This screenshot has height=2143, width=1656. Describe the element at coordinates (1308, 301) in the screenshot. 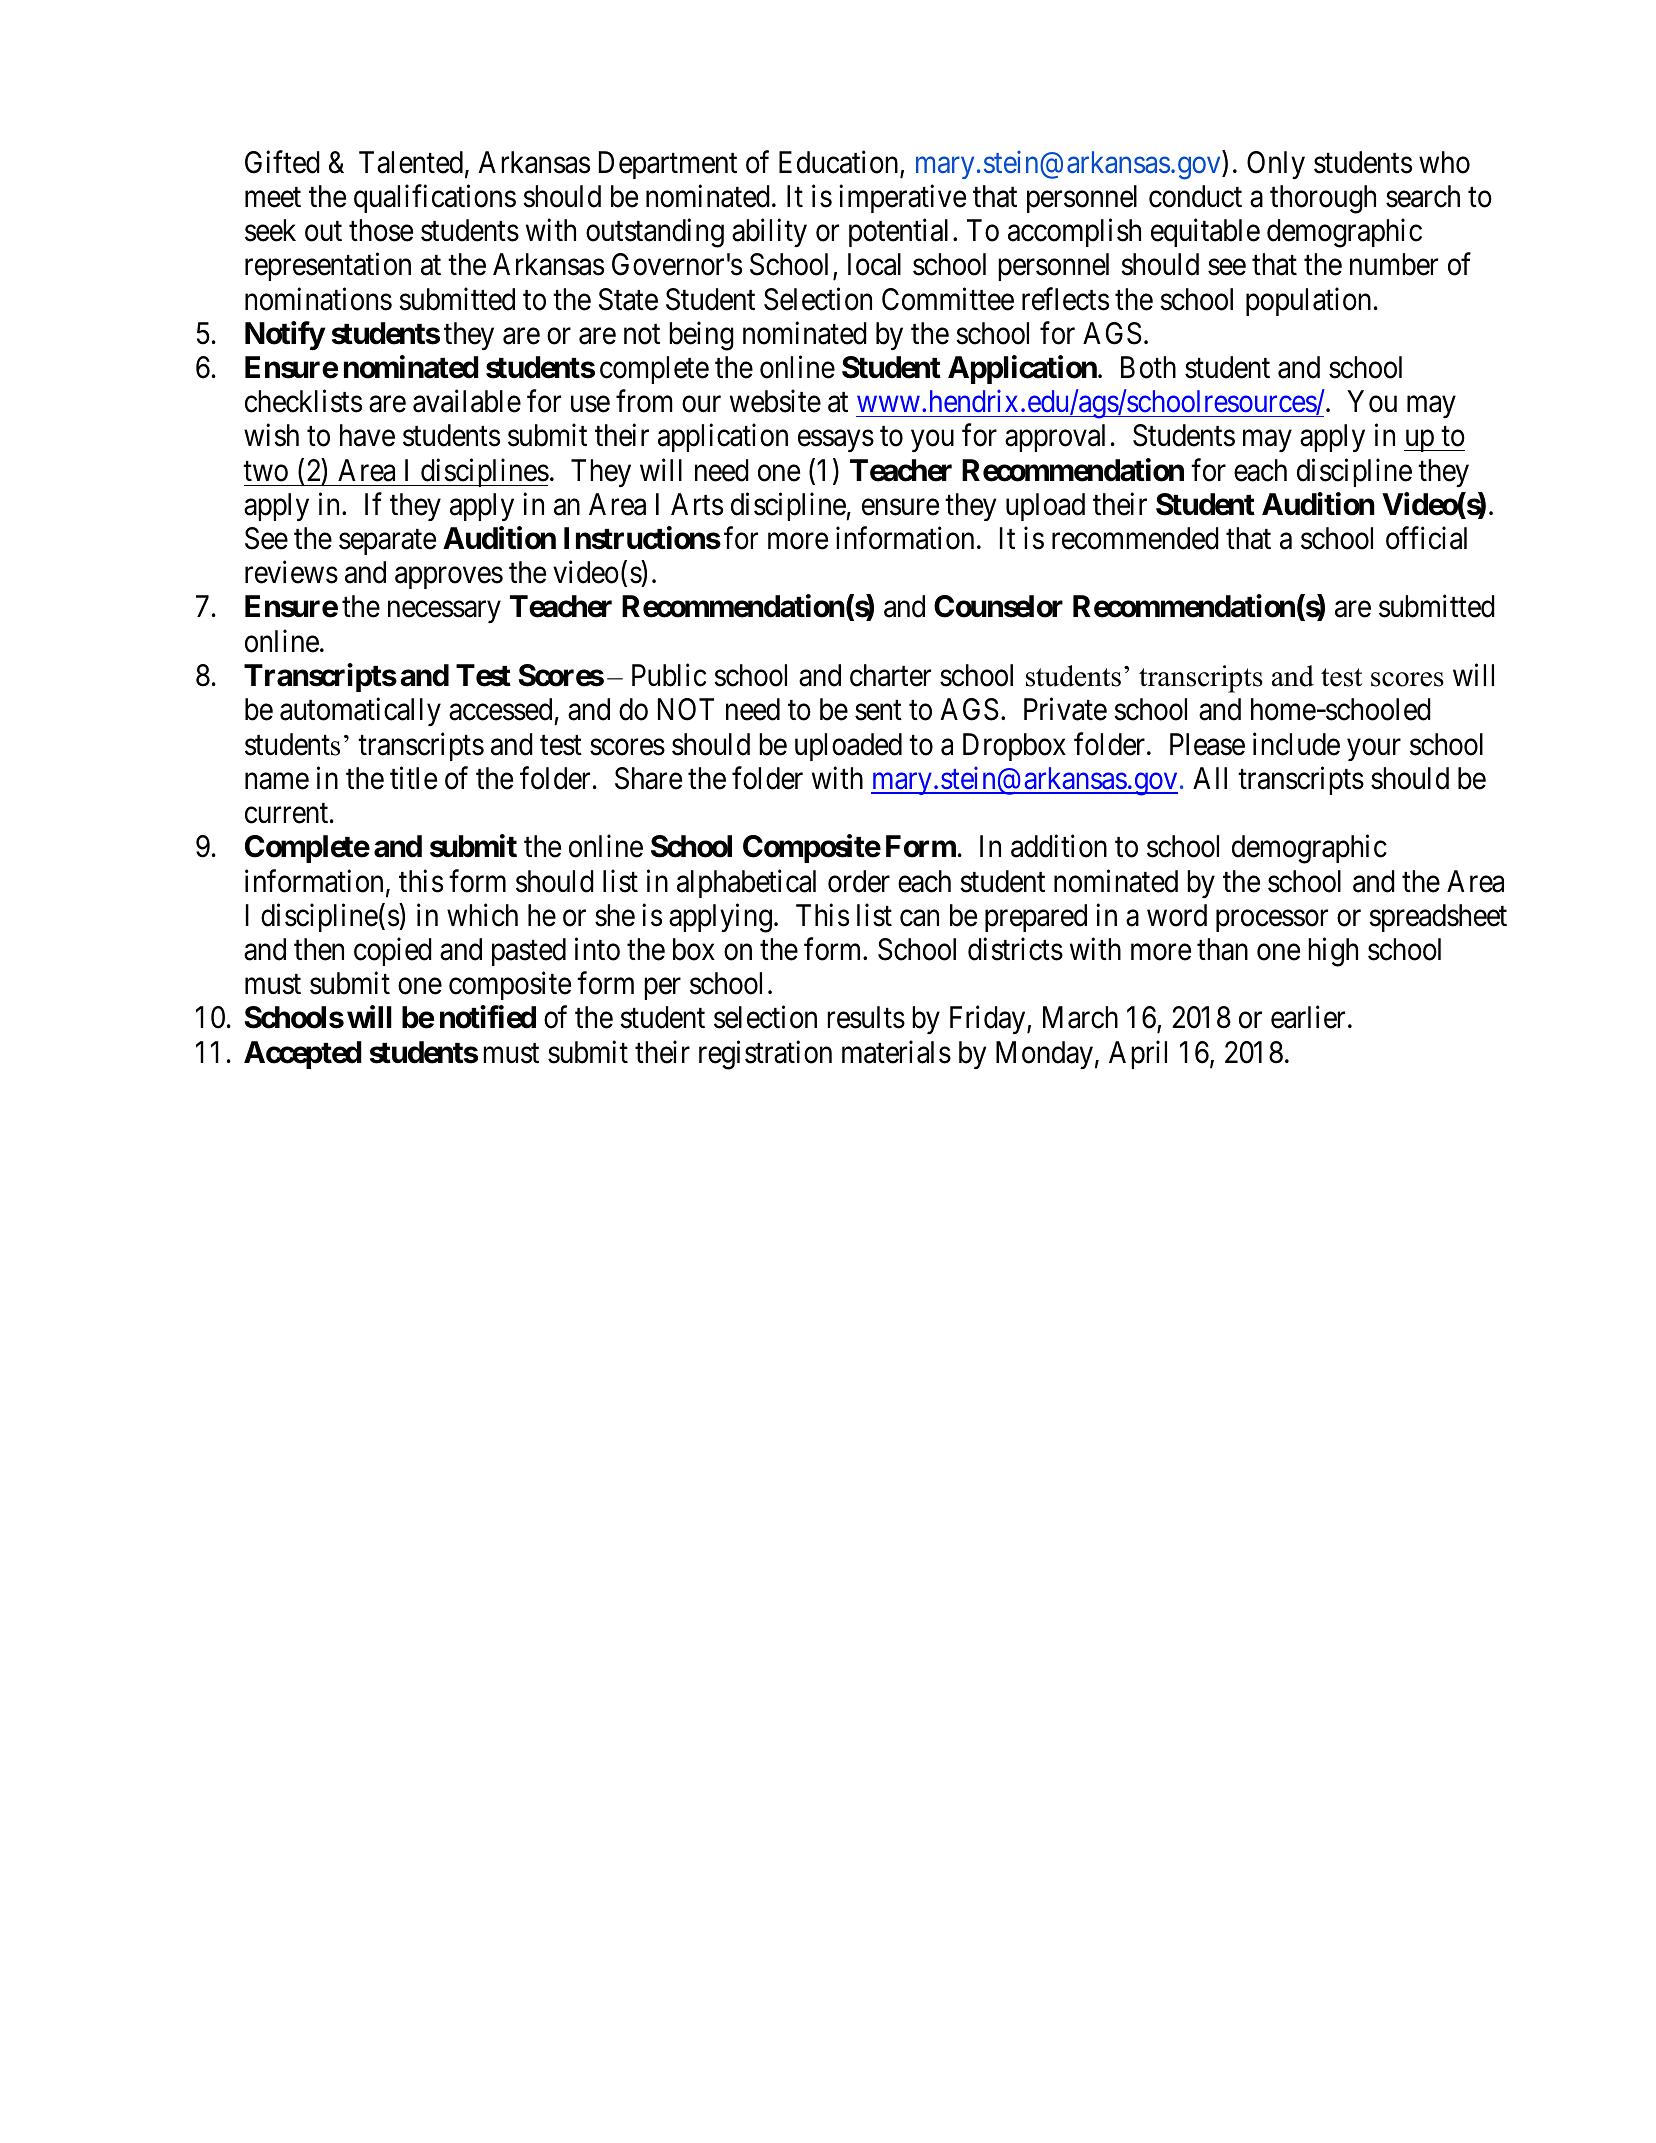

I see `population` at that location.
